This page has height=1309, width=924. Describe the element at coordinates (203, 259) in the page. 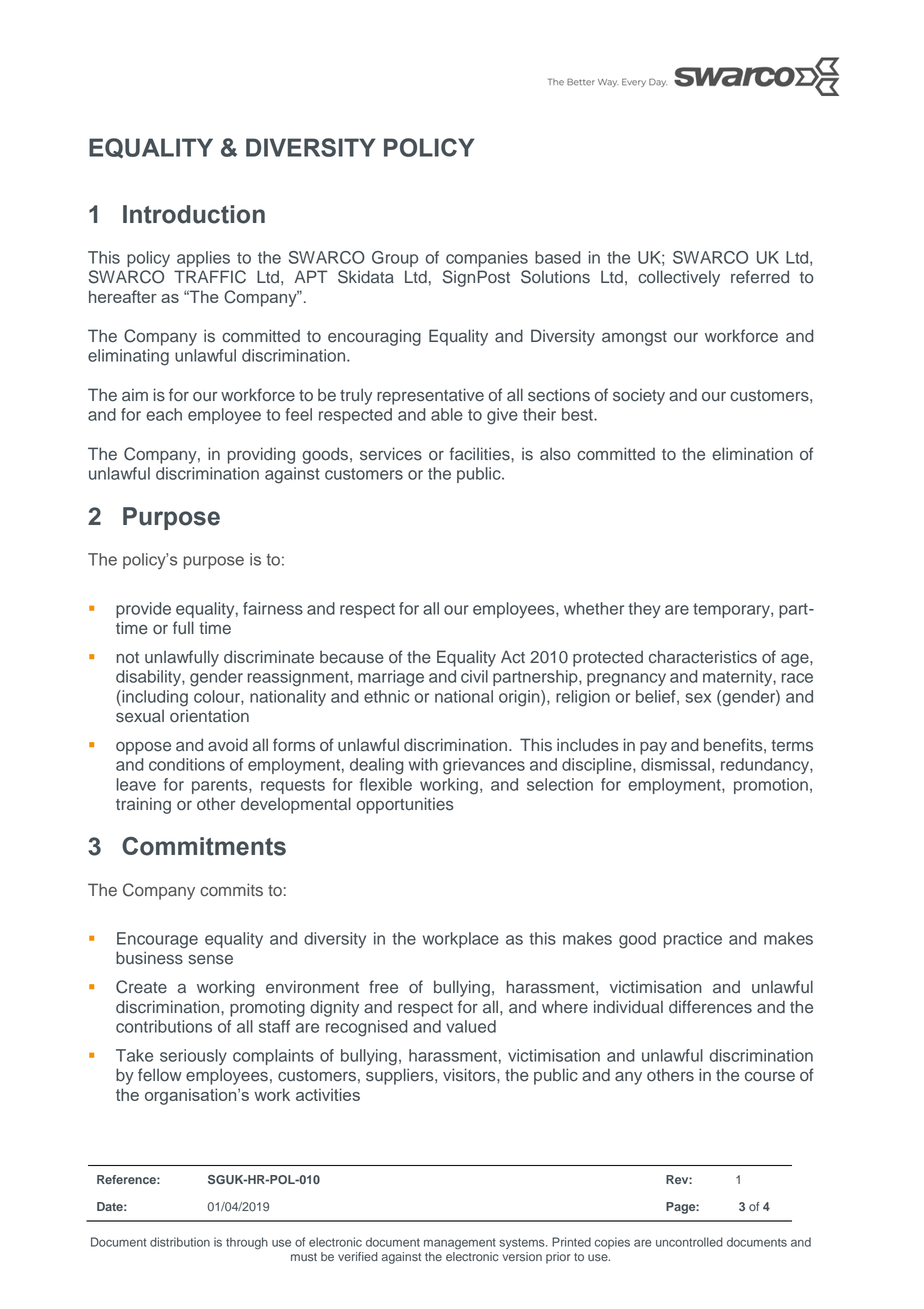

I see `applies` at that location.
